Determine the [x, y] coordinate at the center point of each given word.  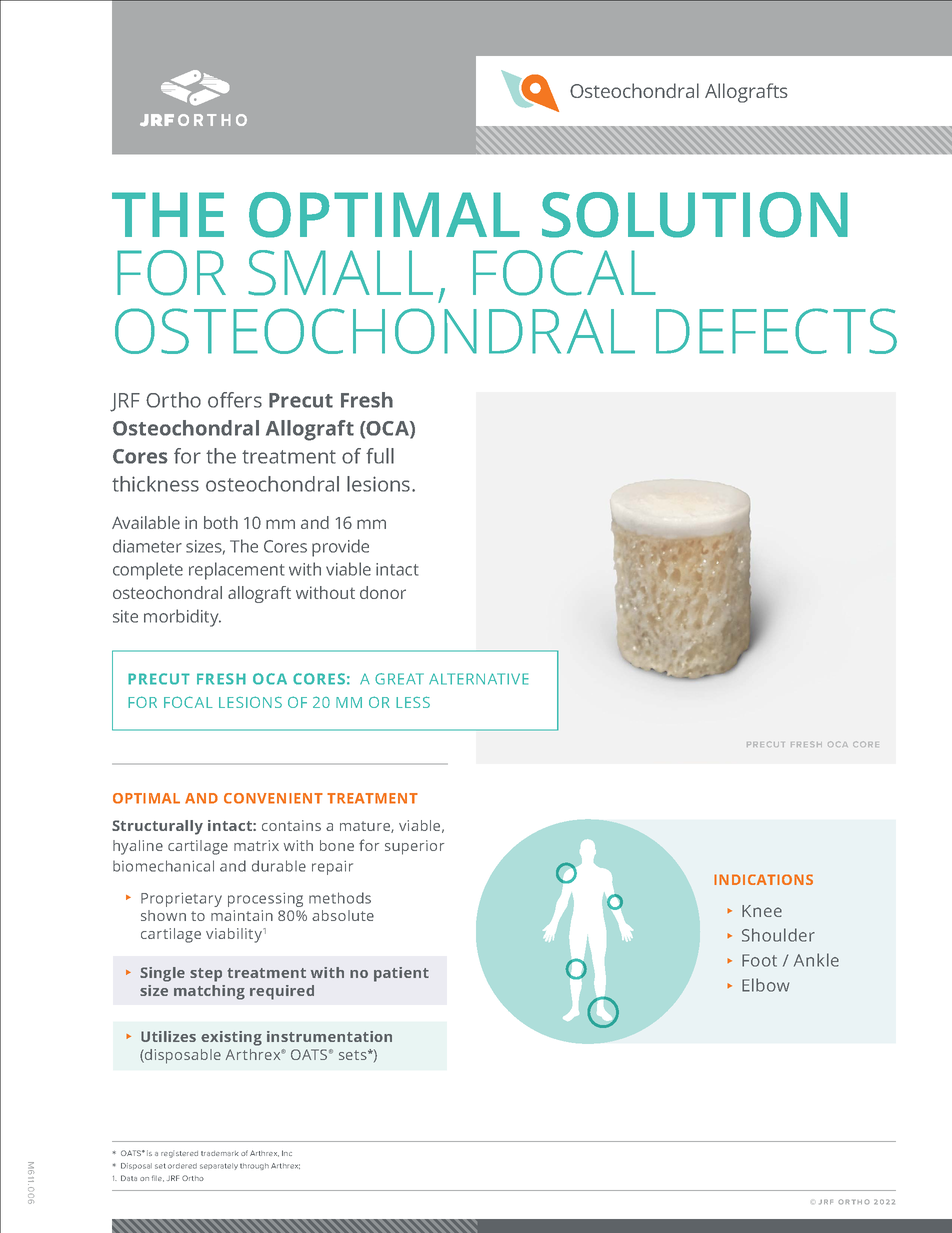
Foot [759, 960]
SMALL [340, 273]
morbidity [182, 618]
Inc [287, 1153]
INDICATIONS [763, 879]
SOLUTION [695, 215]
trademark [219, 1153]
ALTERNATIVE [479, 679]
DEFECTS [776, 331]
